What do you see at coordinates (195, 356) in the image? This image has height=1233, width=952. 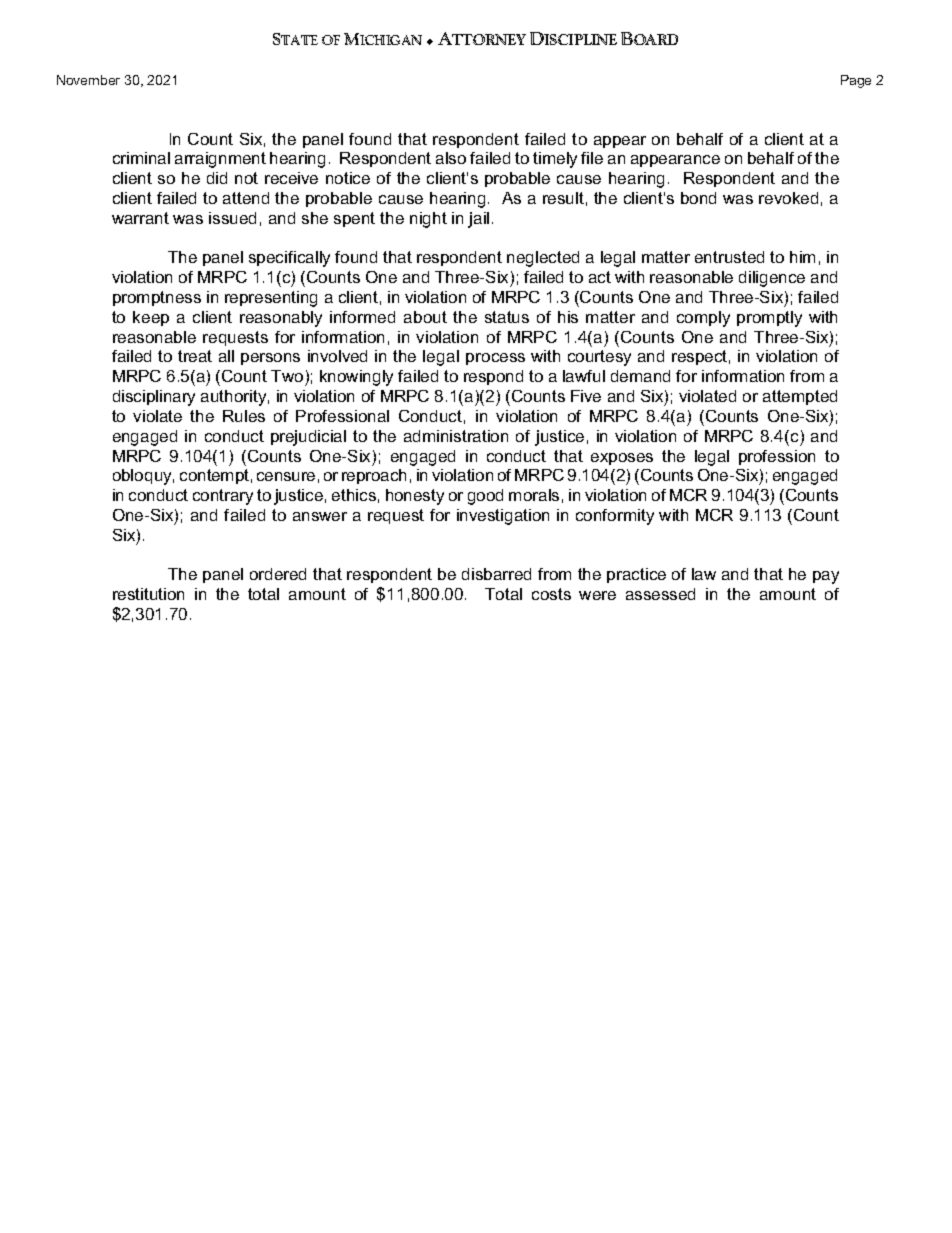 I see `treat` at bounding box center [195, 356].
